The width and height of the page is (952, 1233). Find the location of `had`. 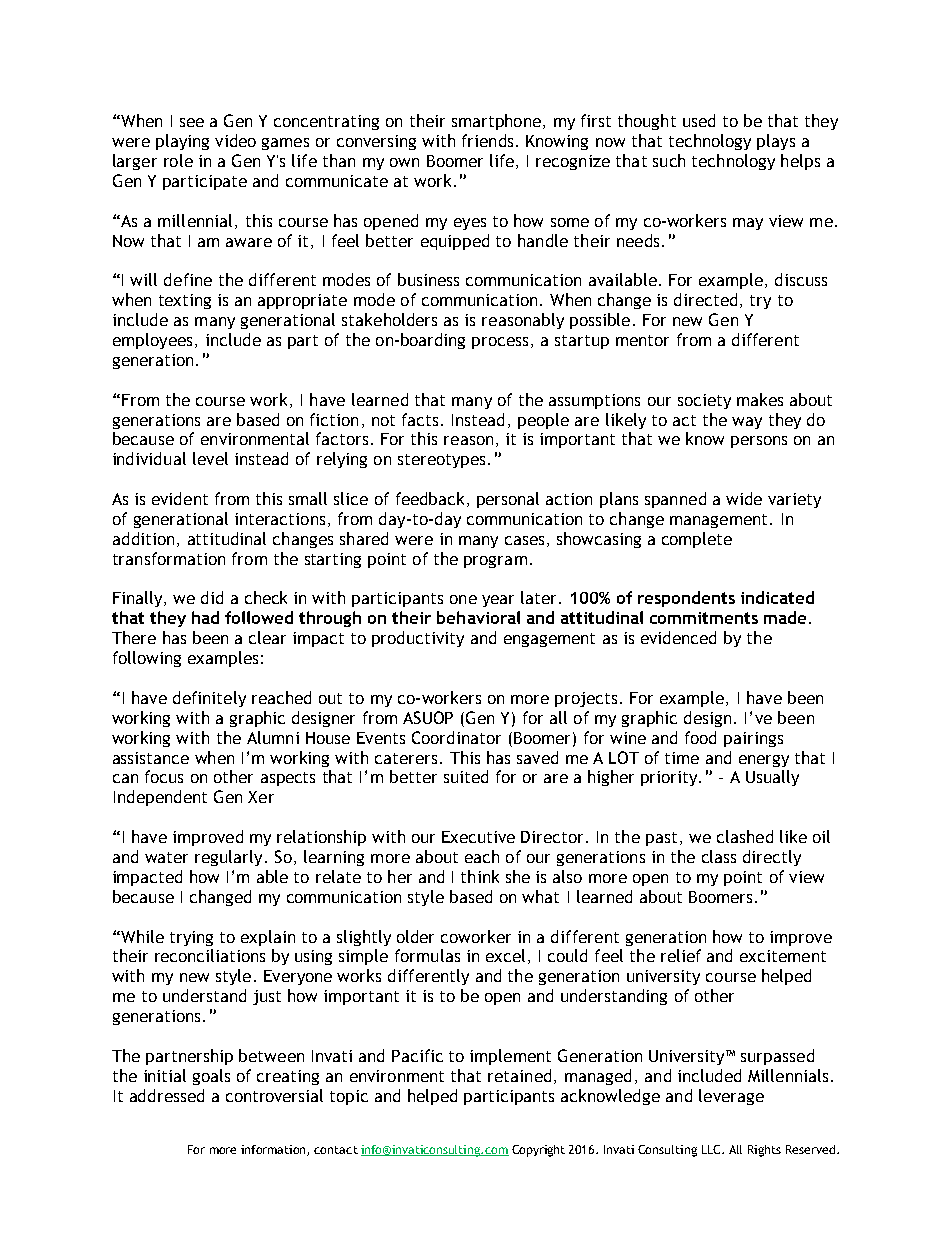

had is located at coordinates (205, 617).
